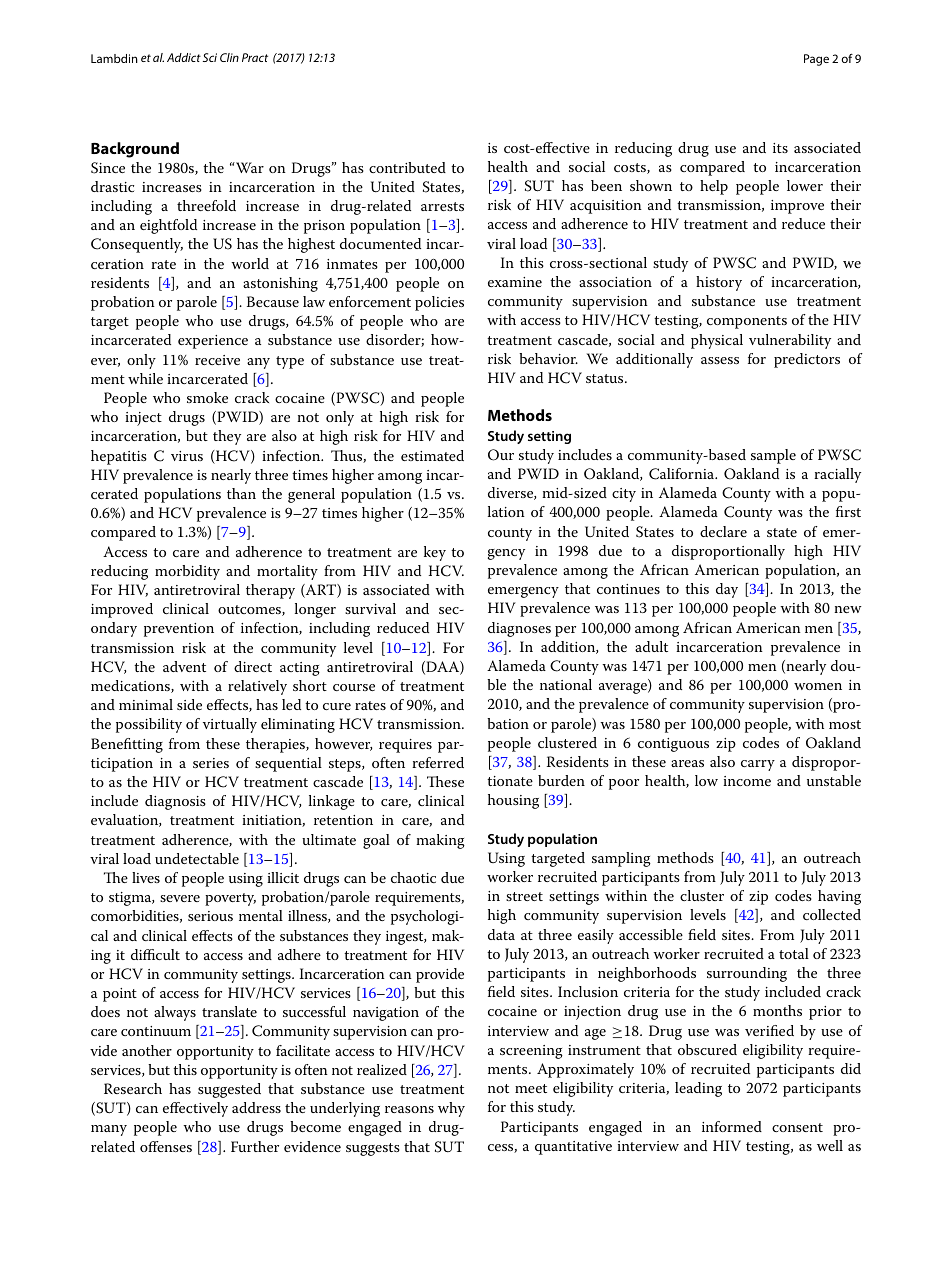 The width and height of the document is (952, 1265). Describe the element at coordinates (519, 629) in the document. I see `diagnoses` at that location.
